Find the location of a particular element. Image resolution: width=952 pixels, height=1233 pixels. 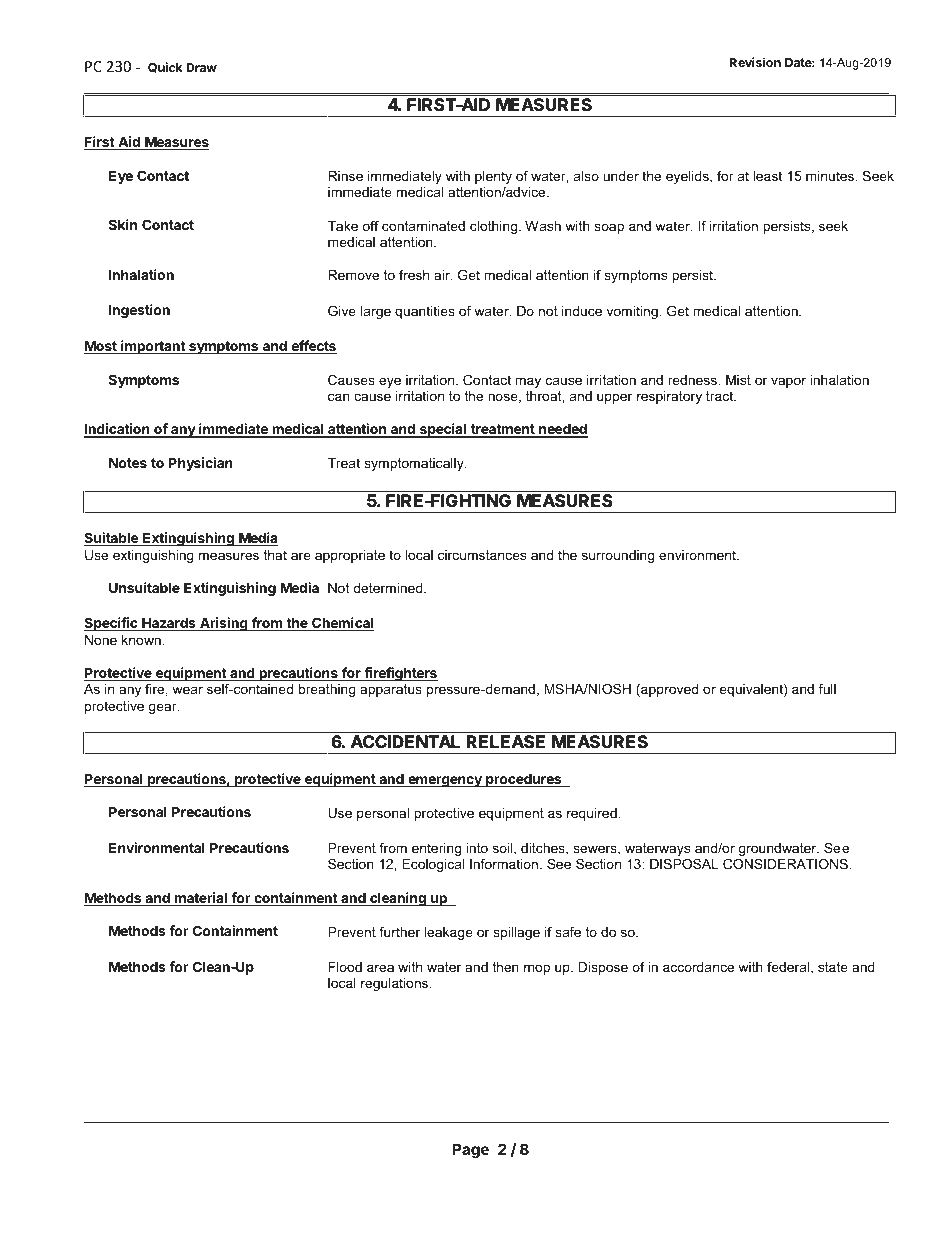

approved is located at coordinates (668, 690).
